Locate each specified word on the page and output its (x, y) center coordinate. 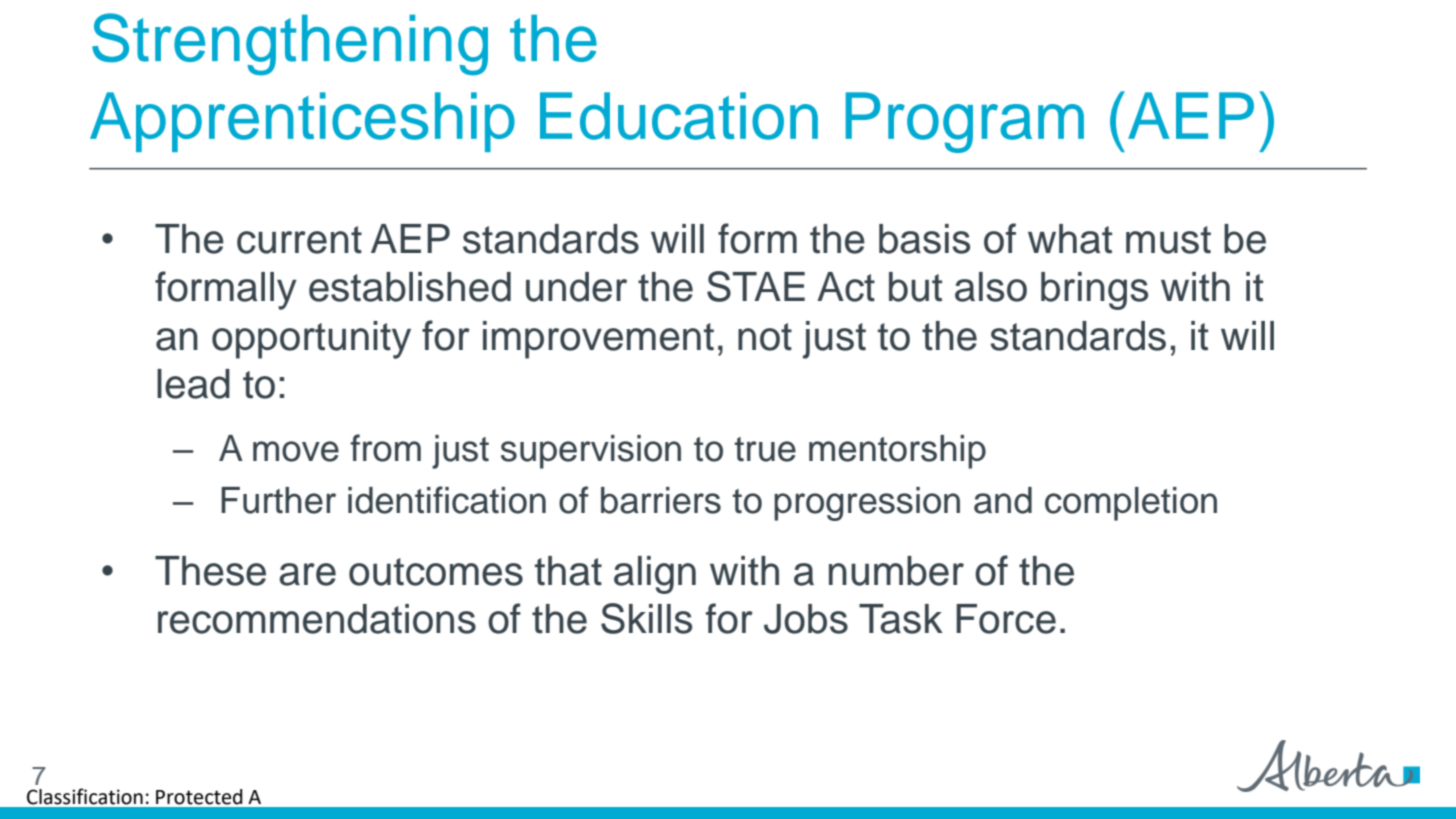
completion (1131, 504)
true (765, 449)
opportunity (311, 340)
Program (965, 122)
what (1070, 239)
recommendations (317, 619)
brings (1094, 291)
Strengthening (290, 44)
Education (679, 116)
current (299, 240)
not (765, 337)
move (296, 451)
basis (924, 239)
